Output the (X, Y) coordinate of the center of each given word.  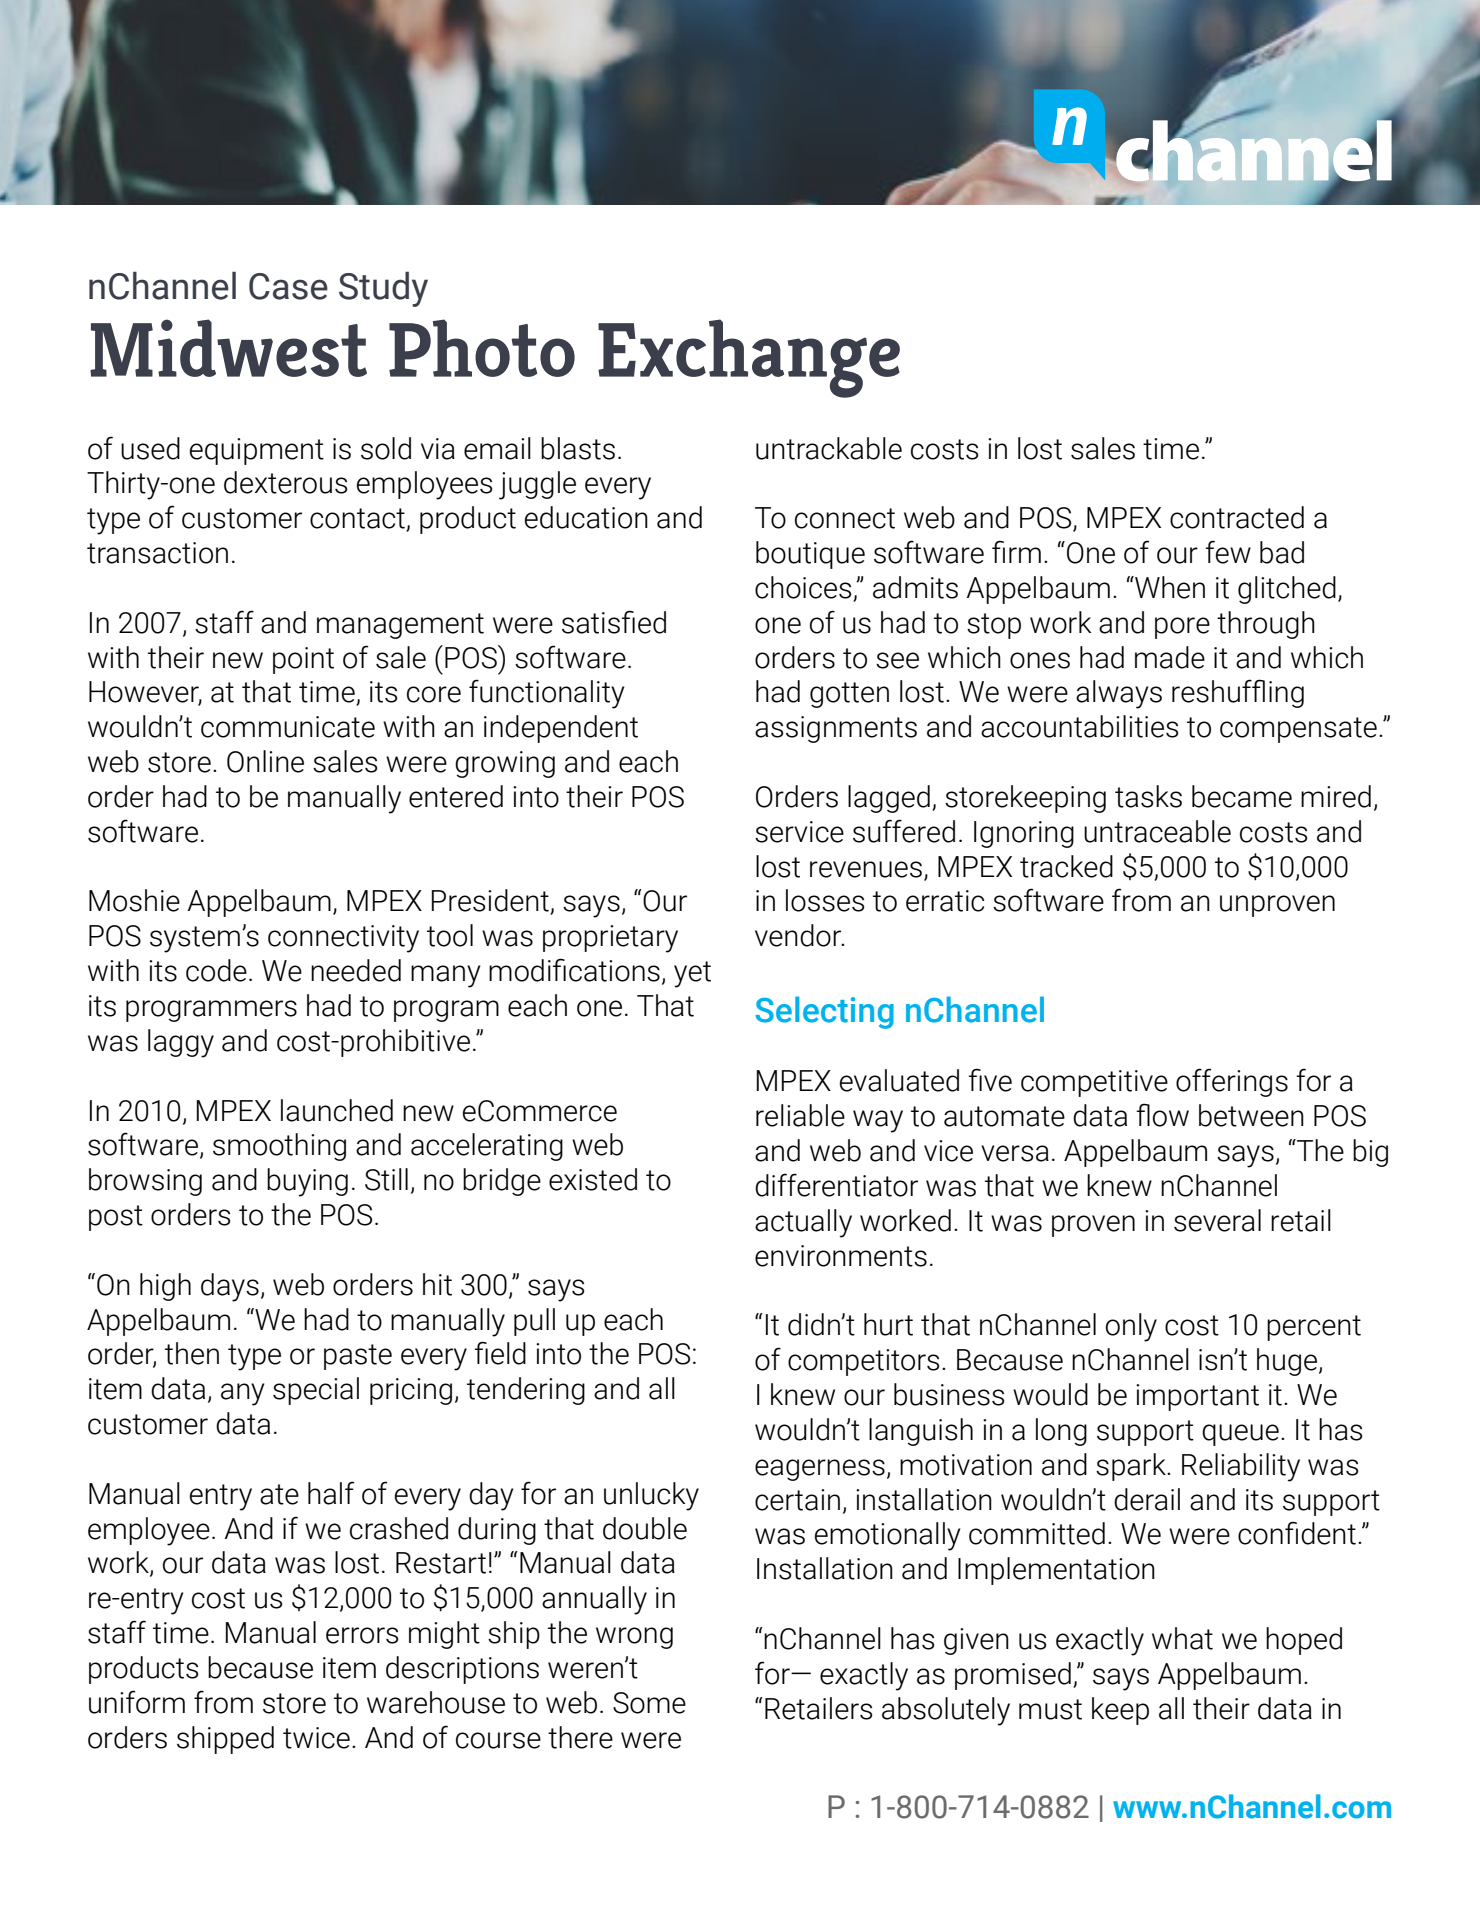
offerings (1232, 1082)
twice (316, 1738)
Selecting (824, 1012)
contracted (1237, 517)
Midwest (228, 348)
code (216, 970)
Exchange (749, 358)
